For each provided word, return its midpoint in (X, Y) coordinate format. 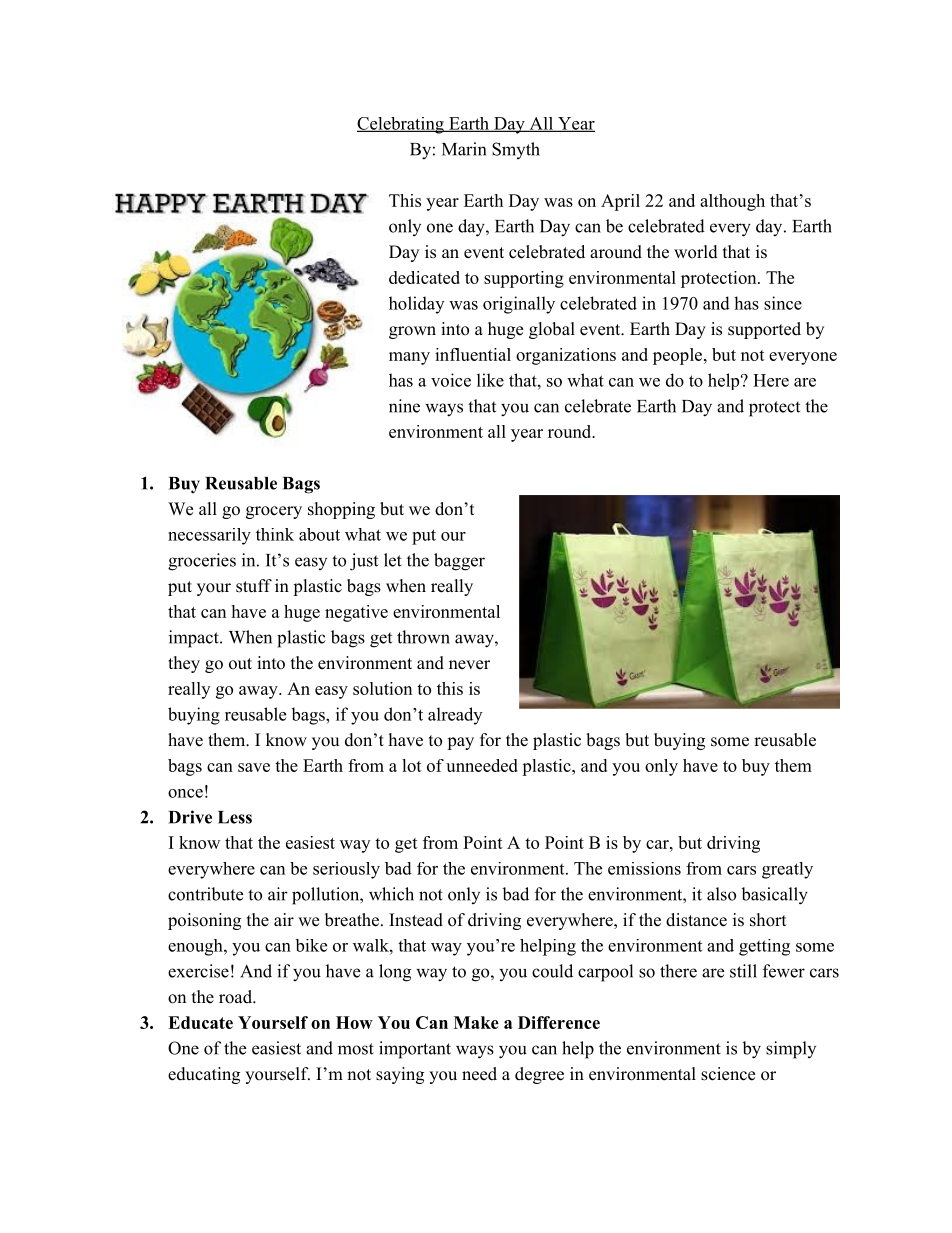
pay (460, 743)
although (732, 202)
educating (204, 1075)
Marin (464, 149)
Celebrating (401, 125)
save (254, 767)
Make (476, 1022)
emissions (644, 868)
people (677, 356)
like (490, 380)
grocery (274, 512)
